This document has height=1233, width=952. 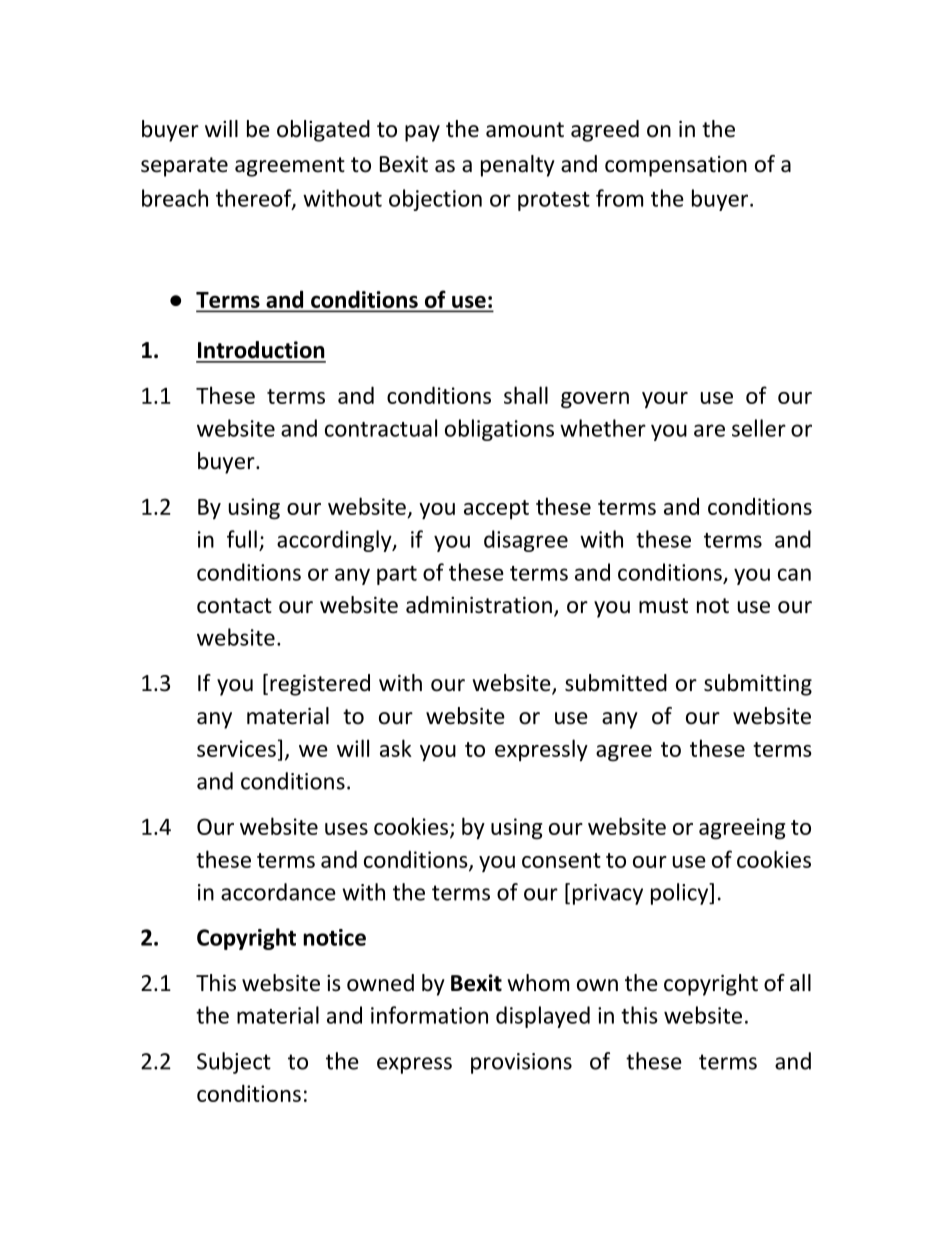 What do you see at coordinates (479, 605) in the document?
I see `administration` at bounding box center [479, 605].
